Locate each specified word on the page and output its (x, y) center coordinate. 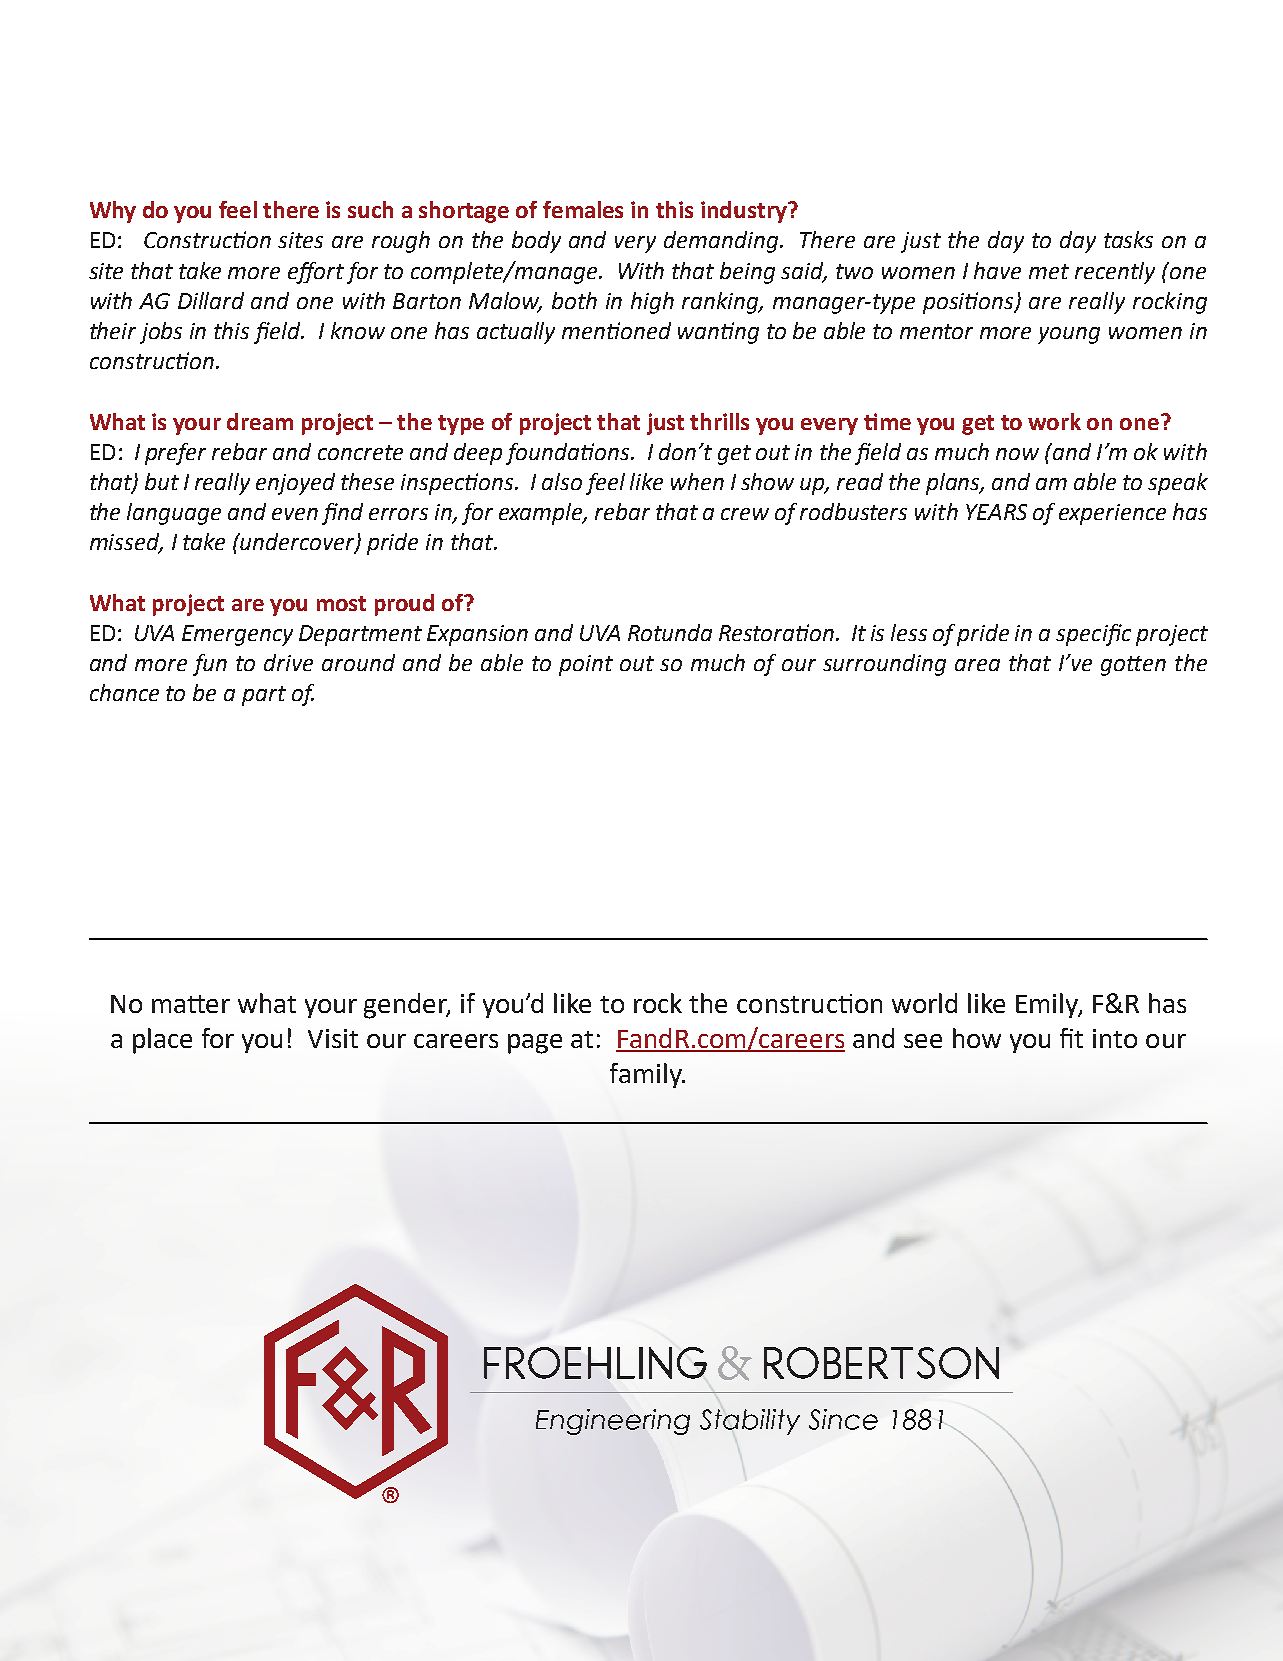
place (162, 1041)
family (647, 1075)
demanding (722, 242)
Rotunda (670, 632)
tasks (1128, 239)
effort (316, 273)
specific (1093, 635)
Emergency (237, 635)
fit (1071, 1038)
